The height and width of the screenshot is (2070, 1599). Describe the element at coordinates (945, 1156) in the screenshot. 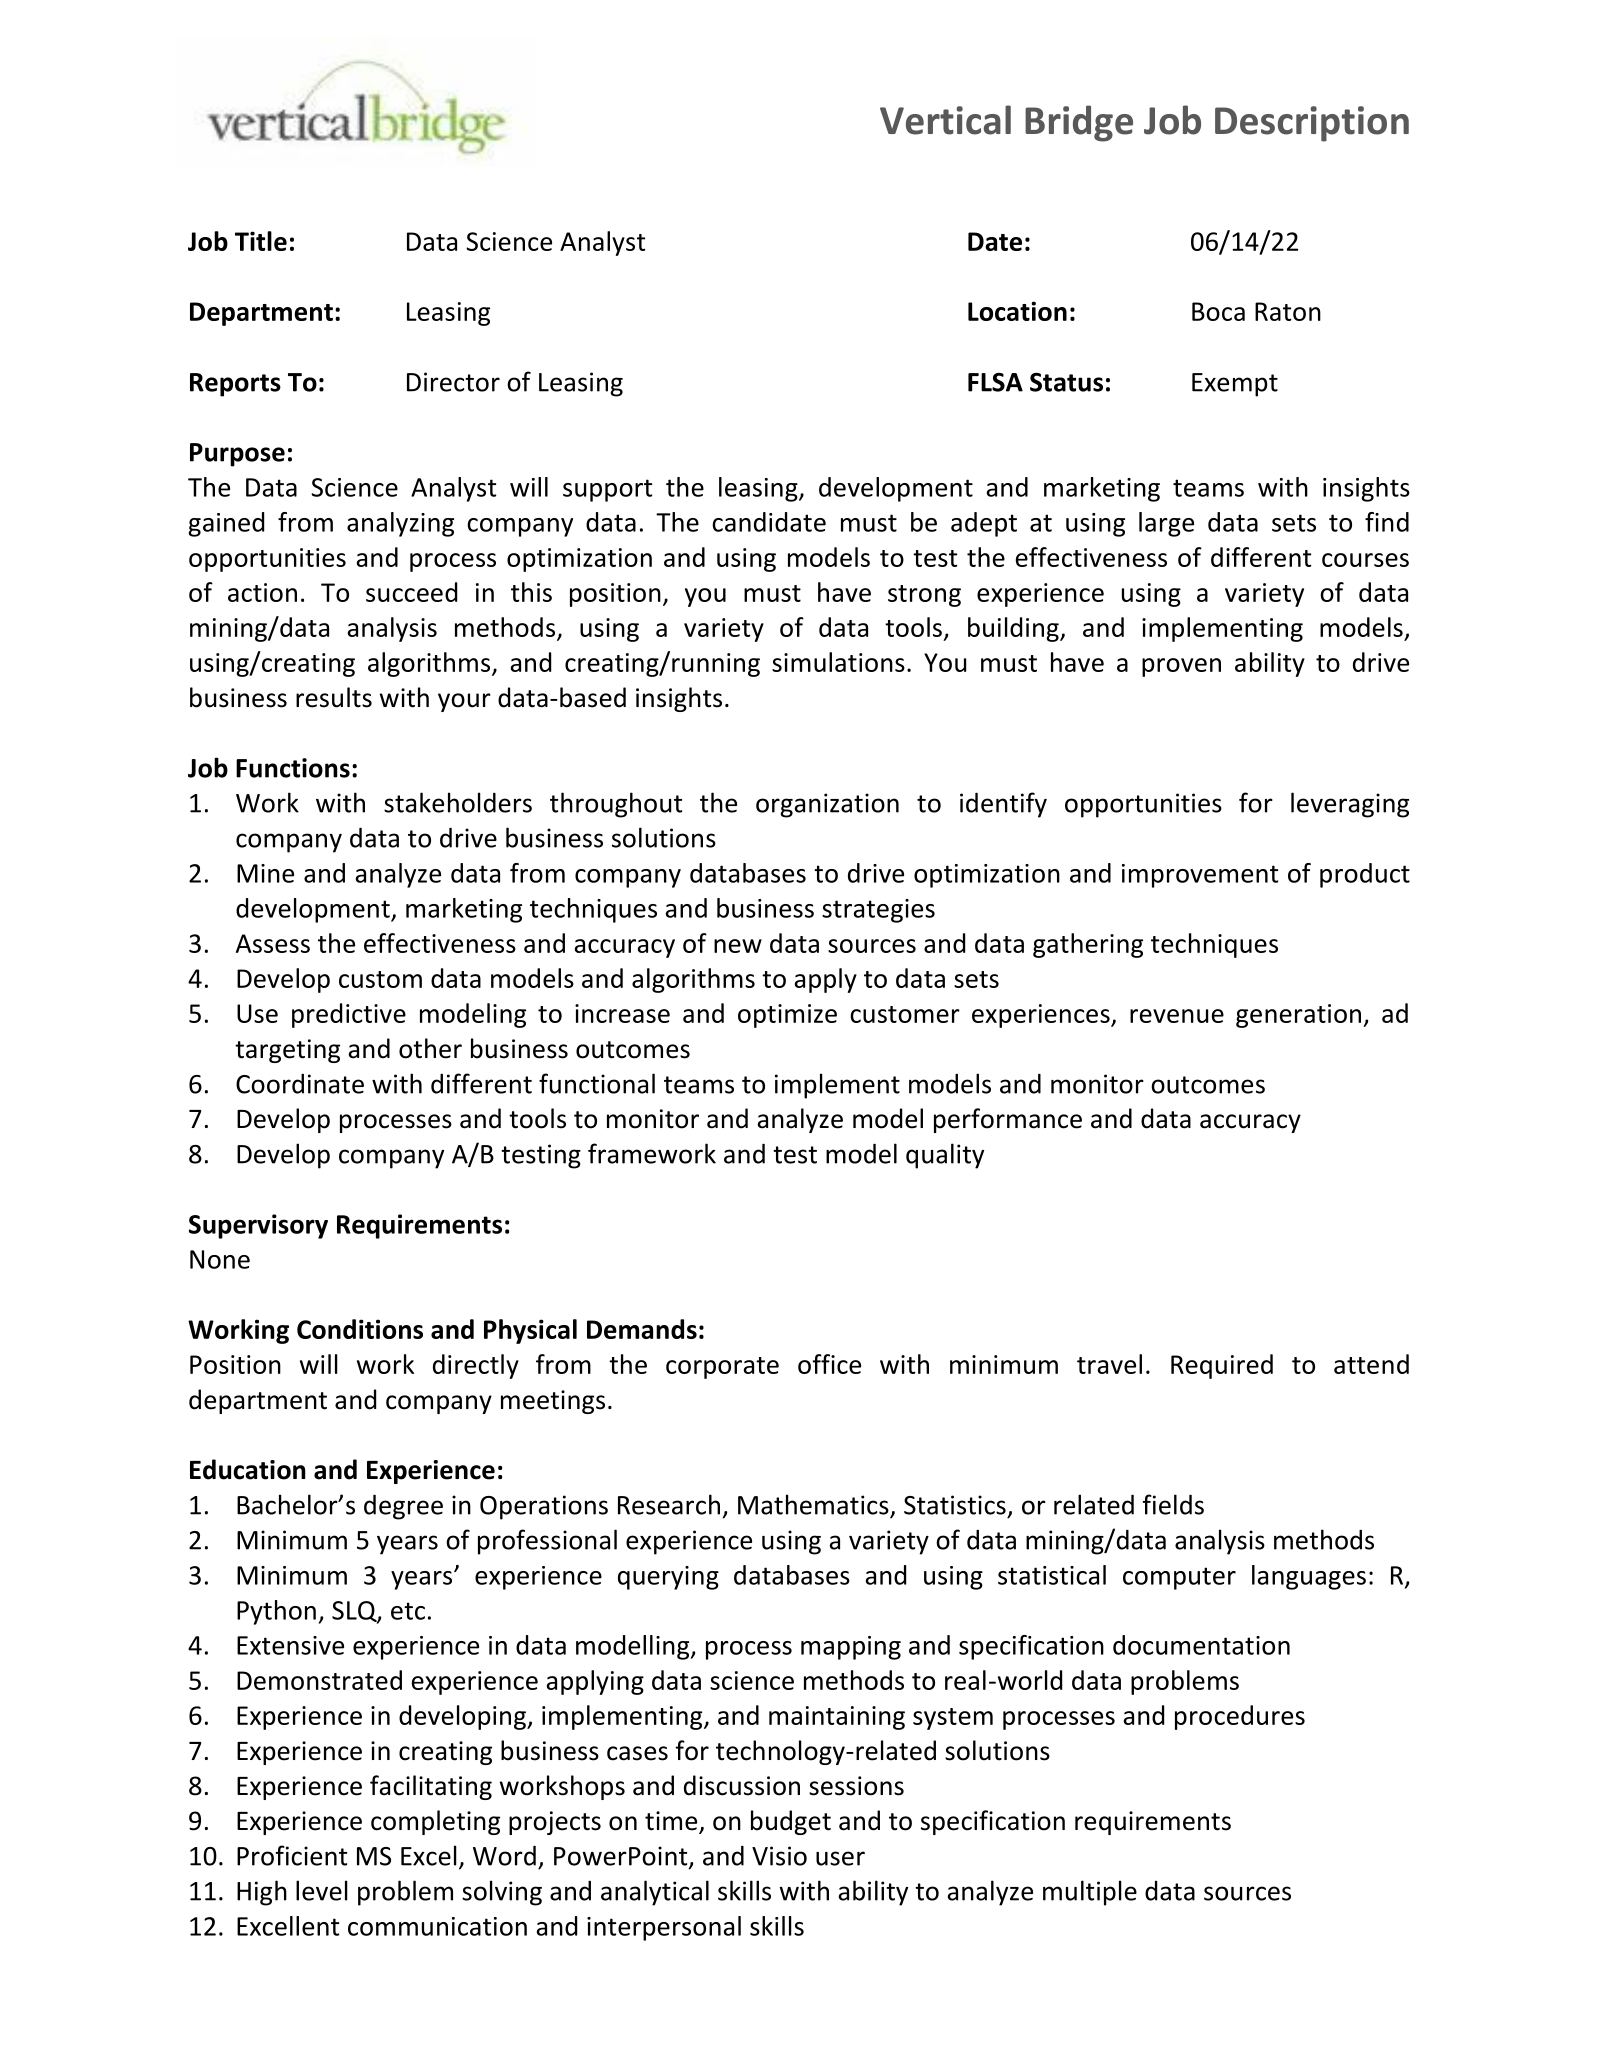

I see `quality` at that location.
